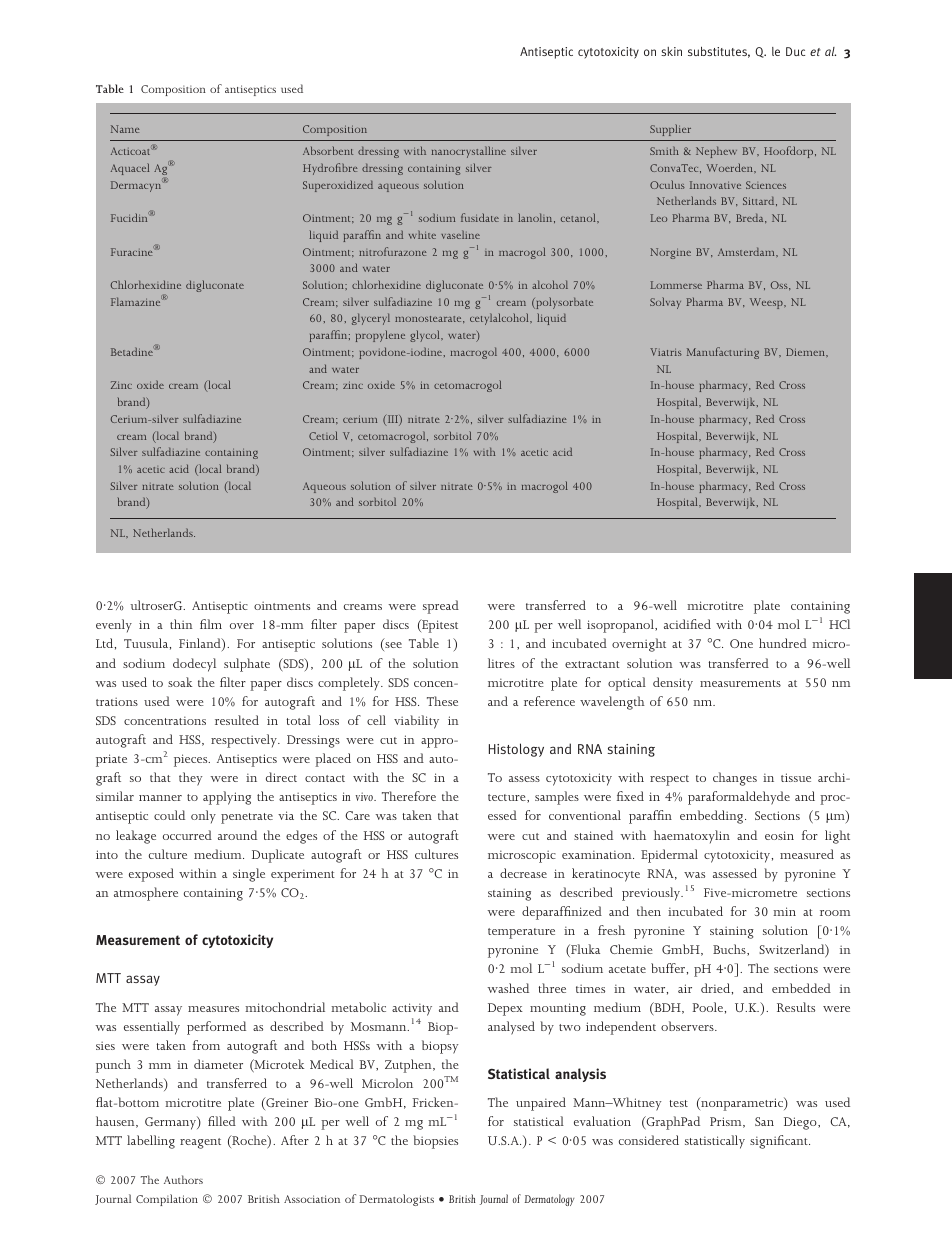 The image size is (952, 1251). I want to click on only, so click(203, 817).
